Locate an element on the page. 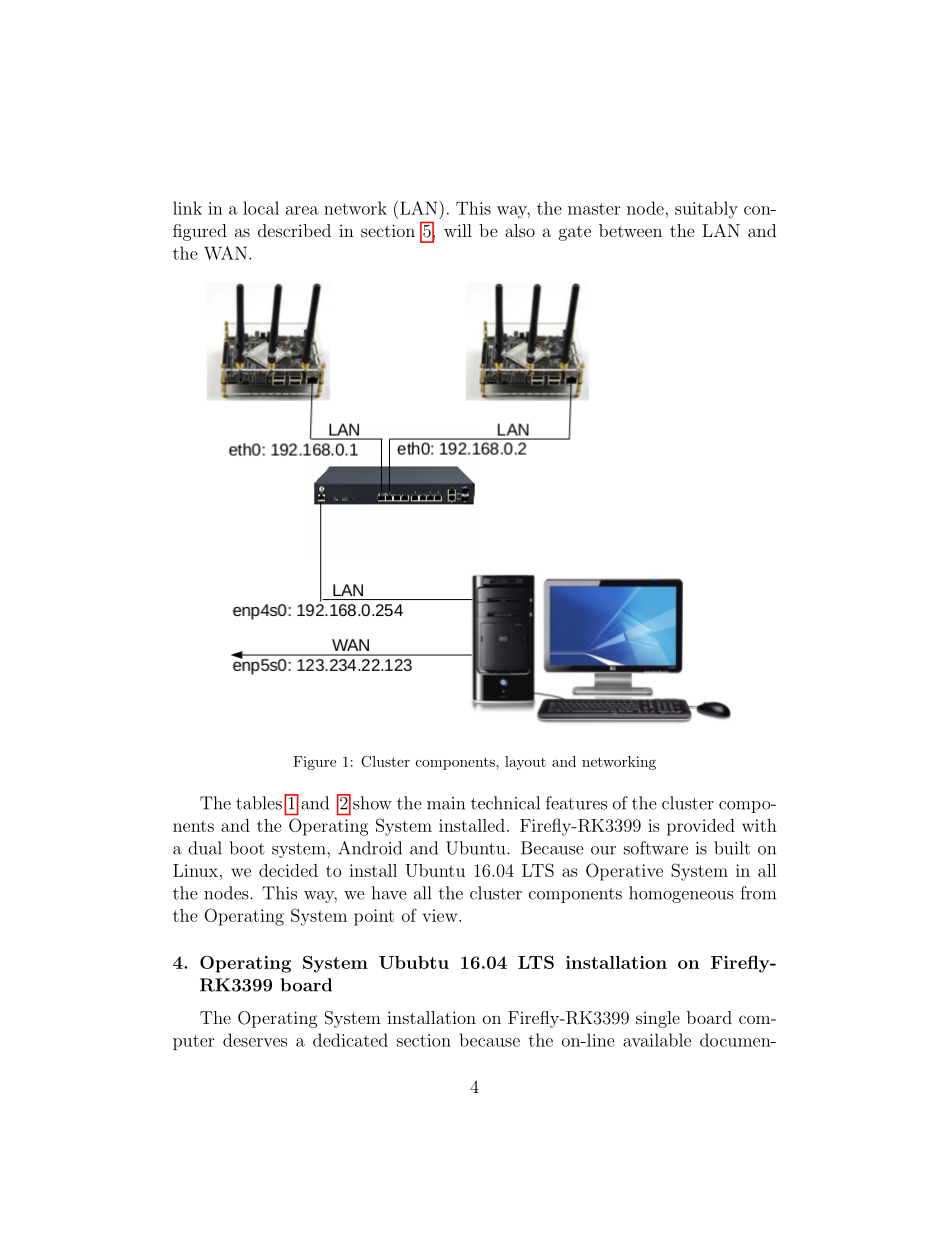 This image has height=1233, width=952. features is located at coordinates (576, 803).
